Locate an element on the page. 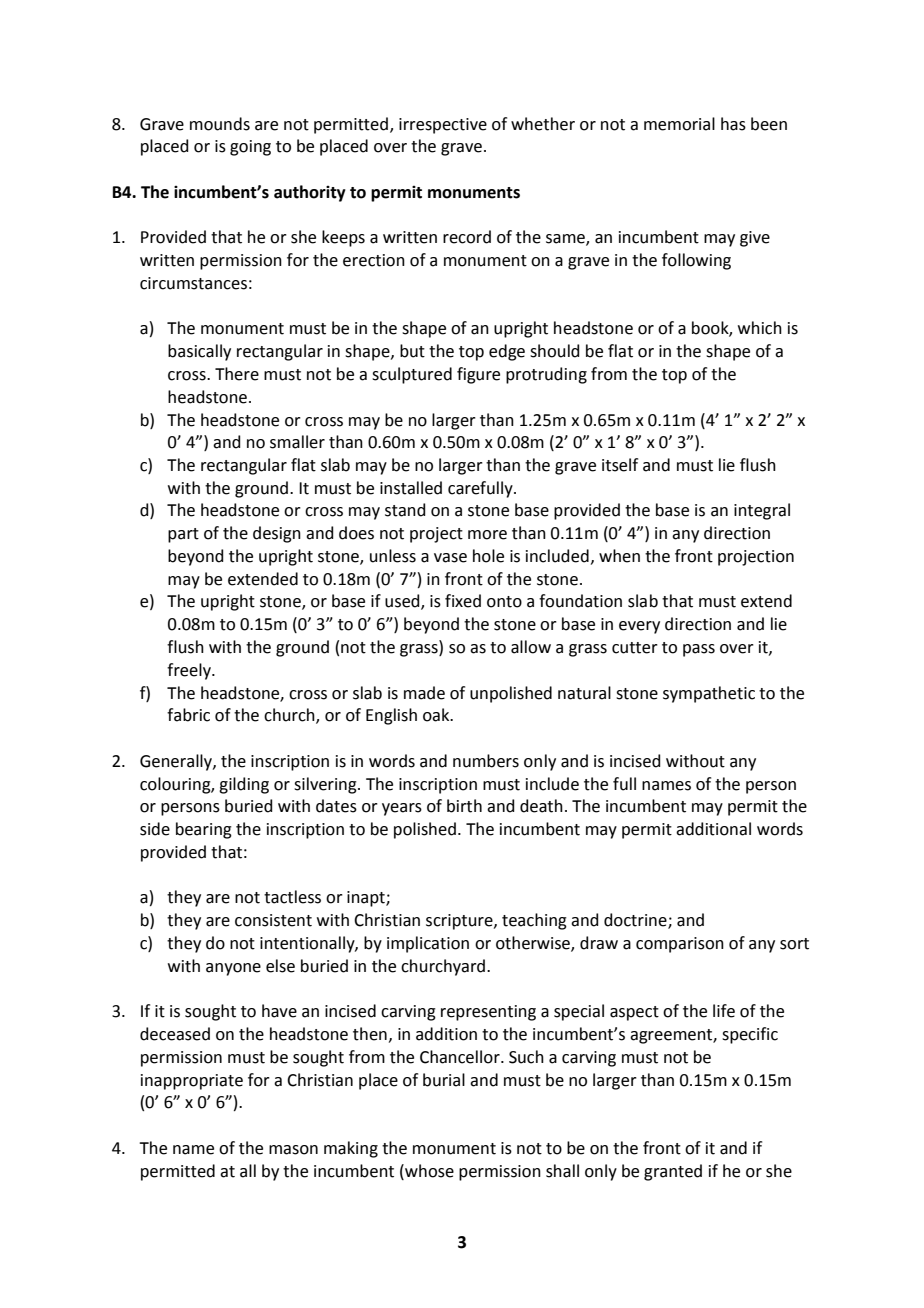 The image size is (924, 1308). going is located at coordinates (250, 148).
